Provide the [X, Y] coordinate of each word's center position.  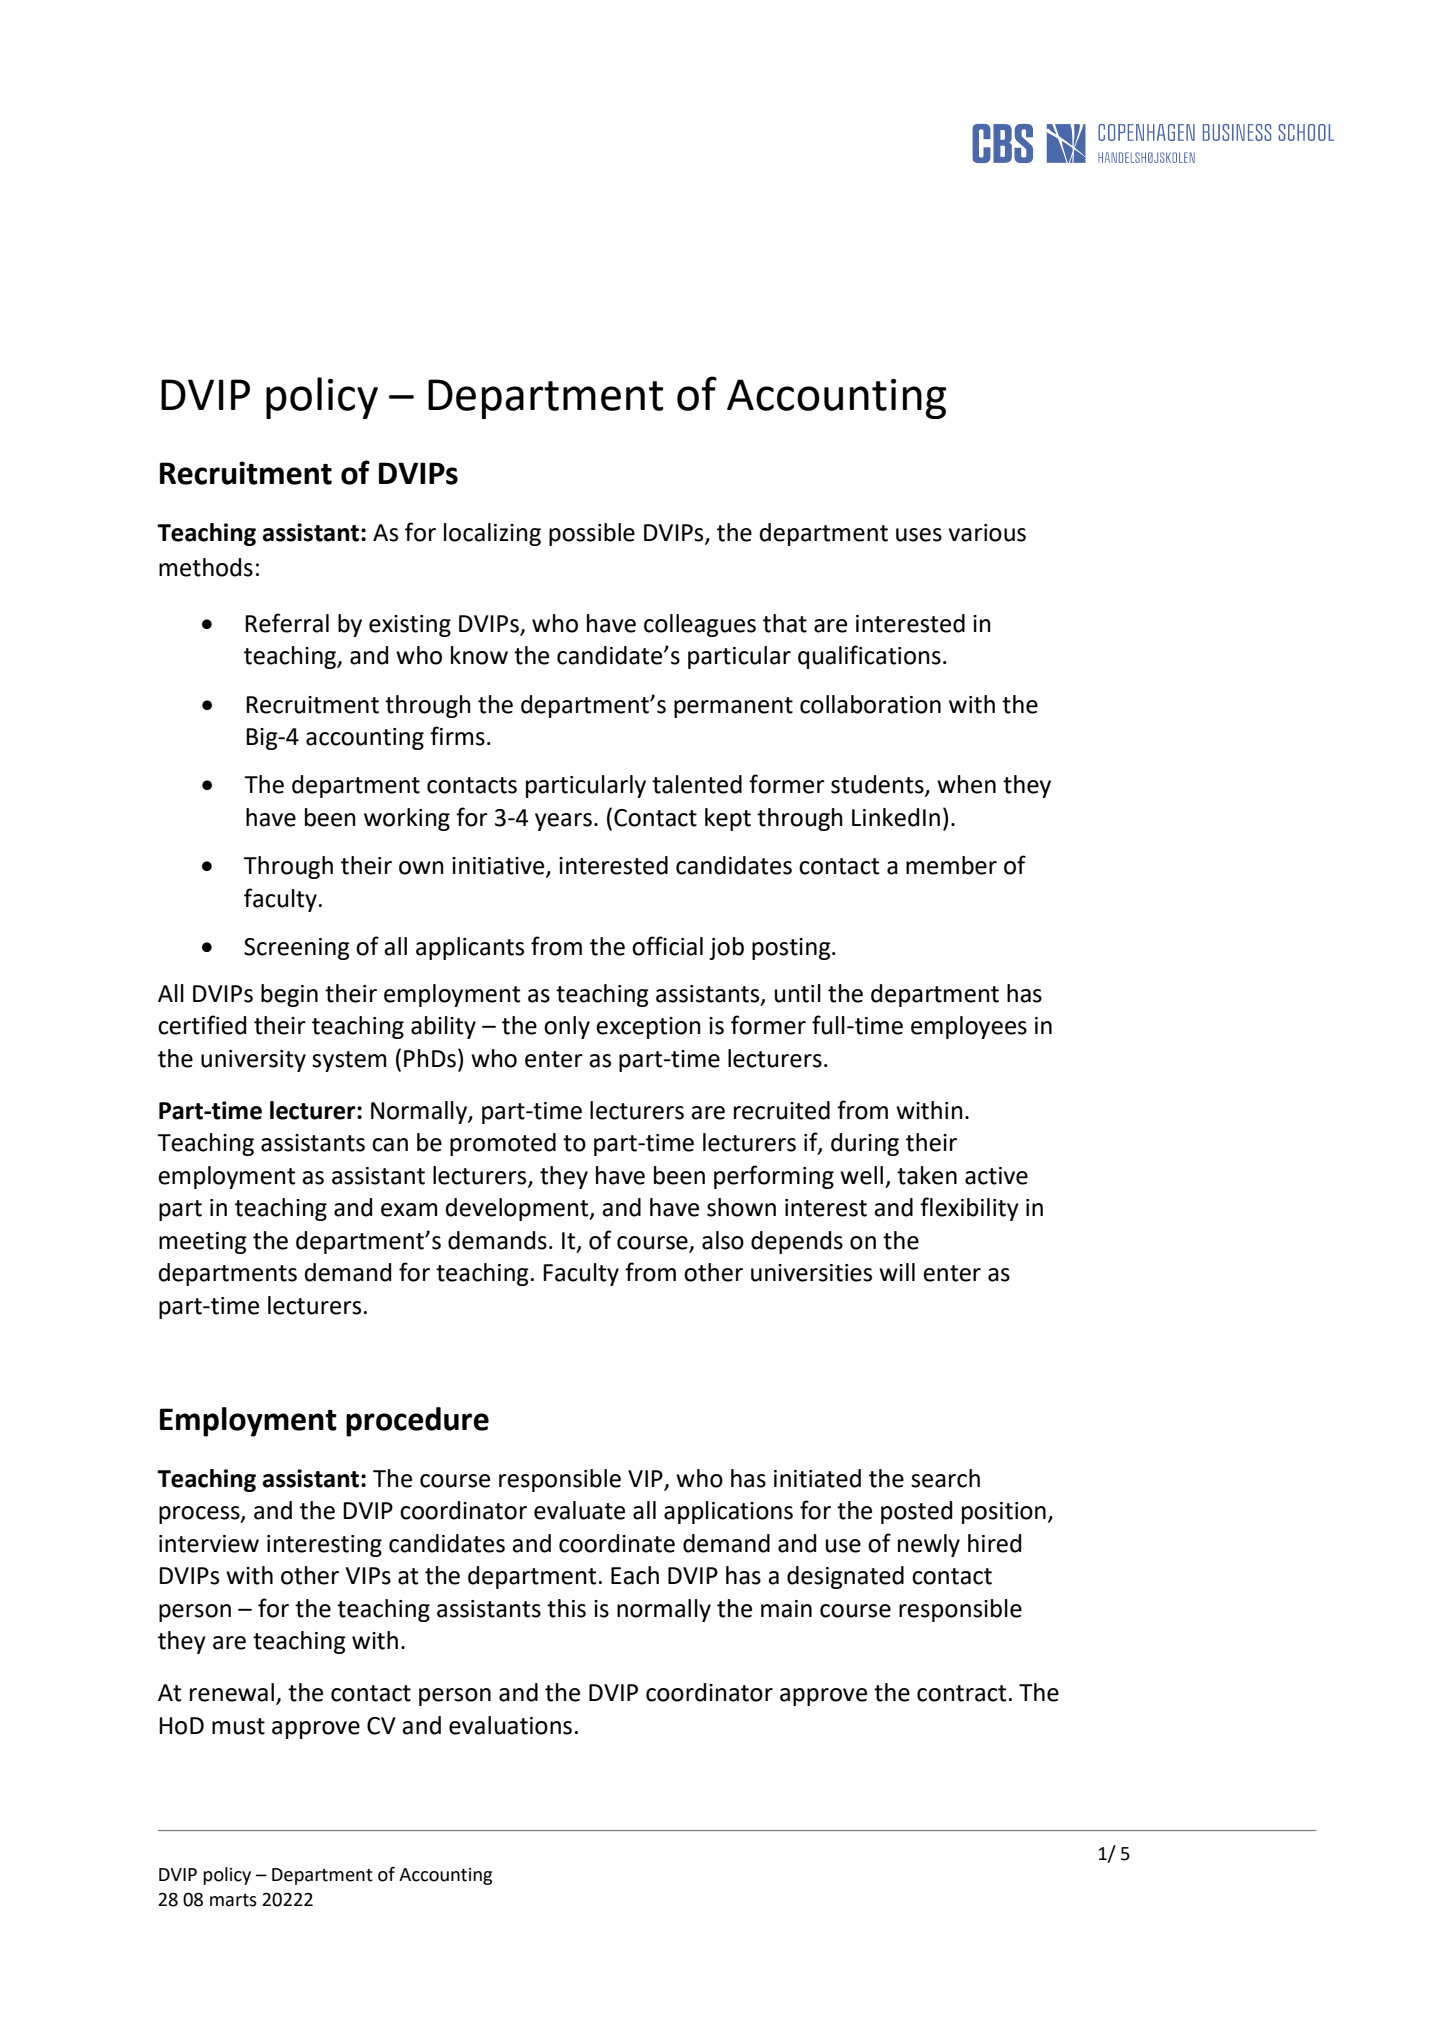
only [567, 1027]
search [945, 1478]
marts [233, 1900]
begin [289, 995]
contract [962, 1693]
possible [592, 534]
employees [969, 1027]
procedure [417, 1422]
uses [919, 535]
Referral [287, 623]
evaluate [579, 1510]
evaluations [510, 1725]
